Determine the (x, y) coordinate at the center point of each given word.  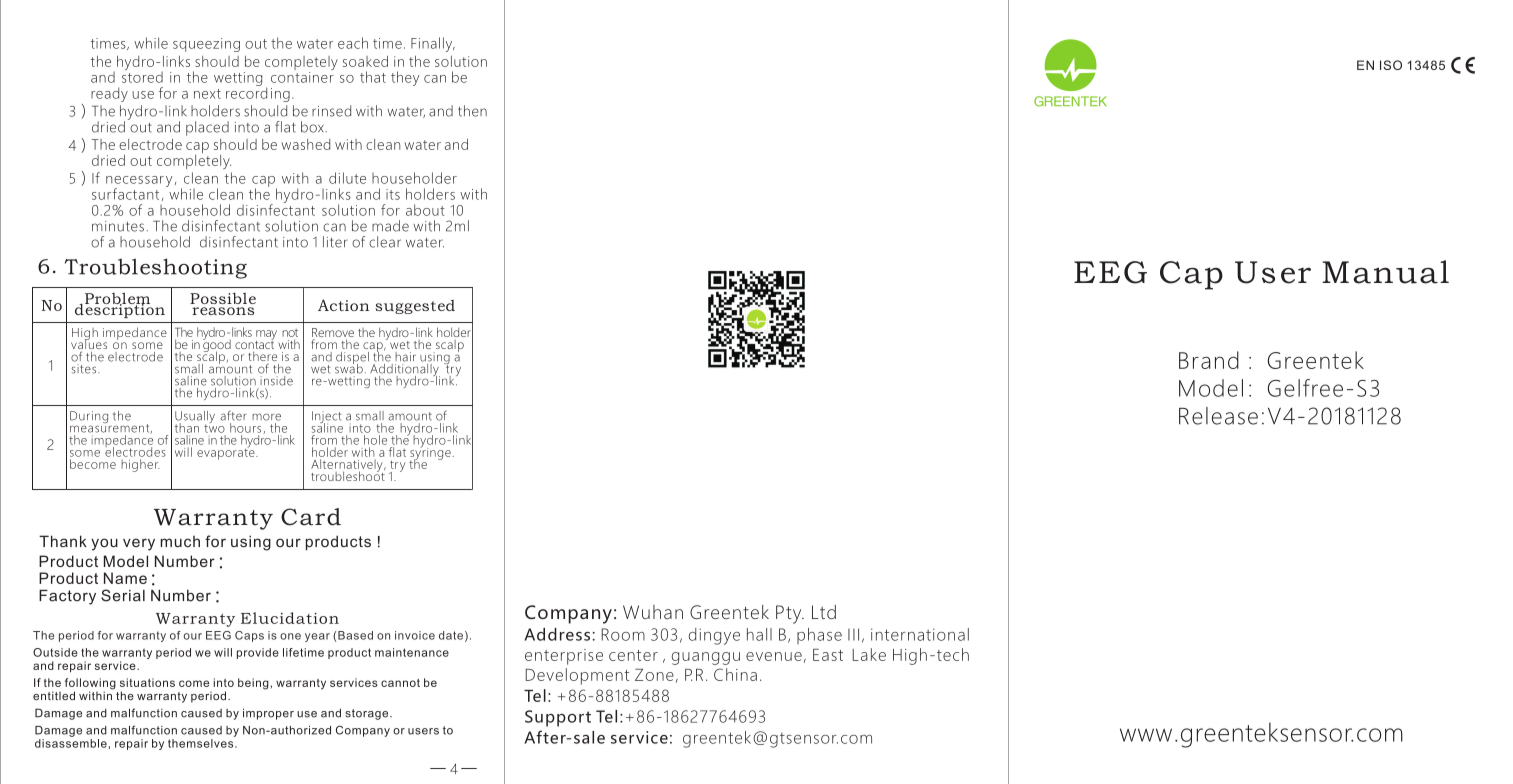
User (1273, 272)
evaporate (227, 453)
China (735, 674)
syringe (430, 453)
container (302, 76)
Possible (223, 298)
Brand (1209, 360)
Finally (433, 44)
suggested (415, 307)
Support (558, 718)
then (472, 111)
